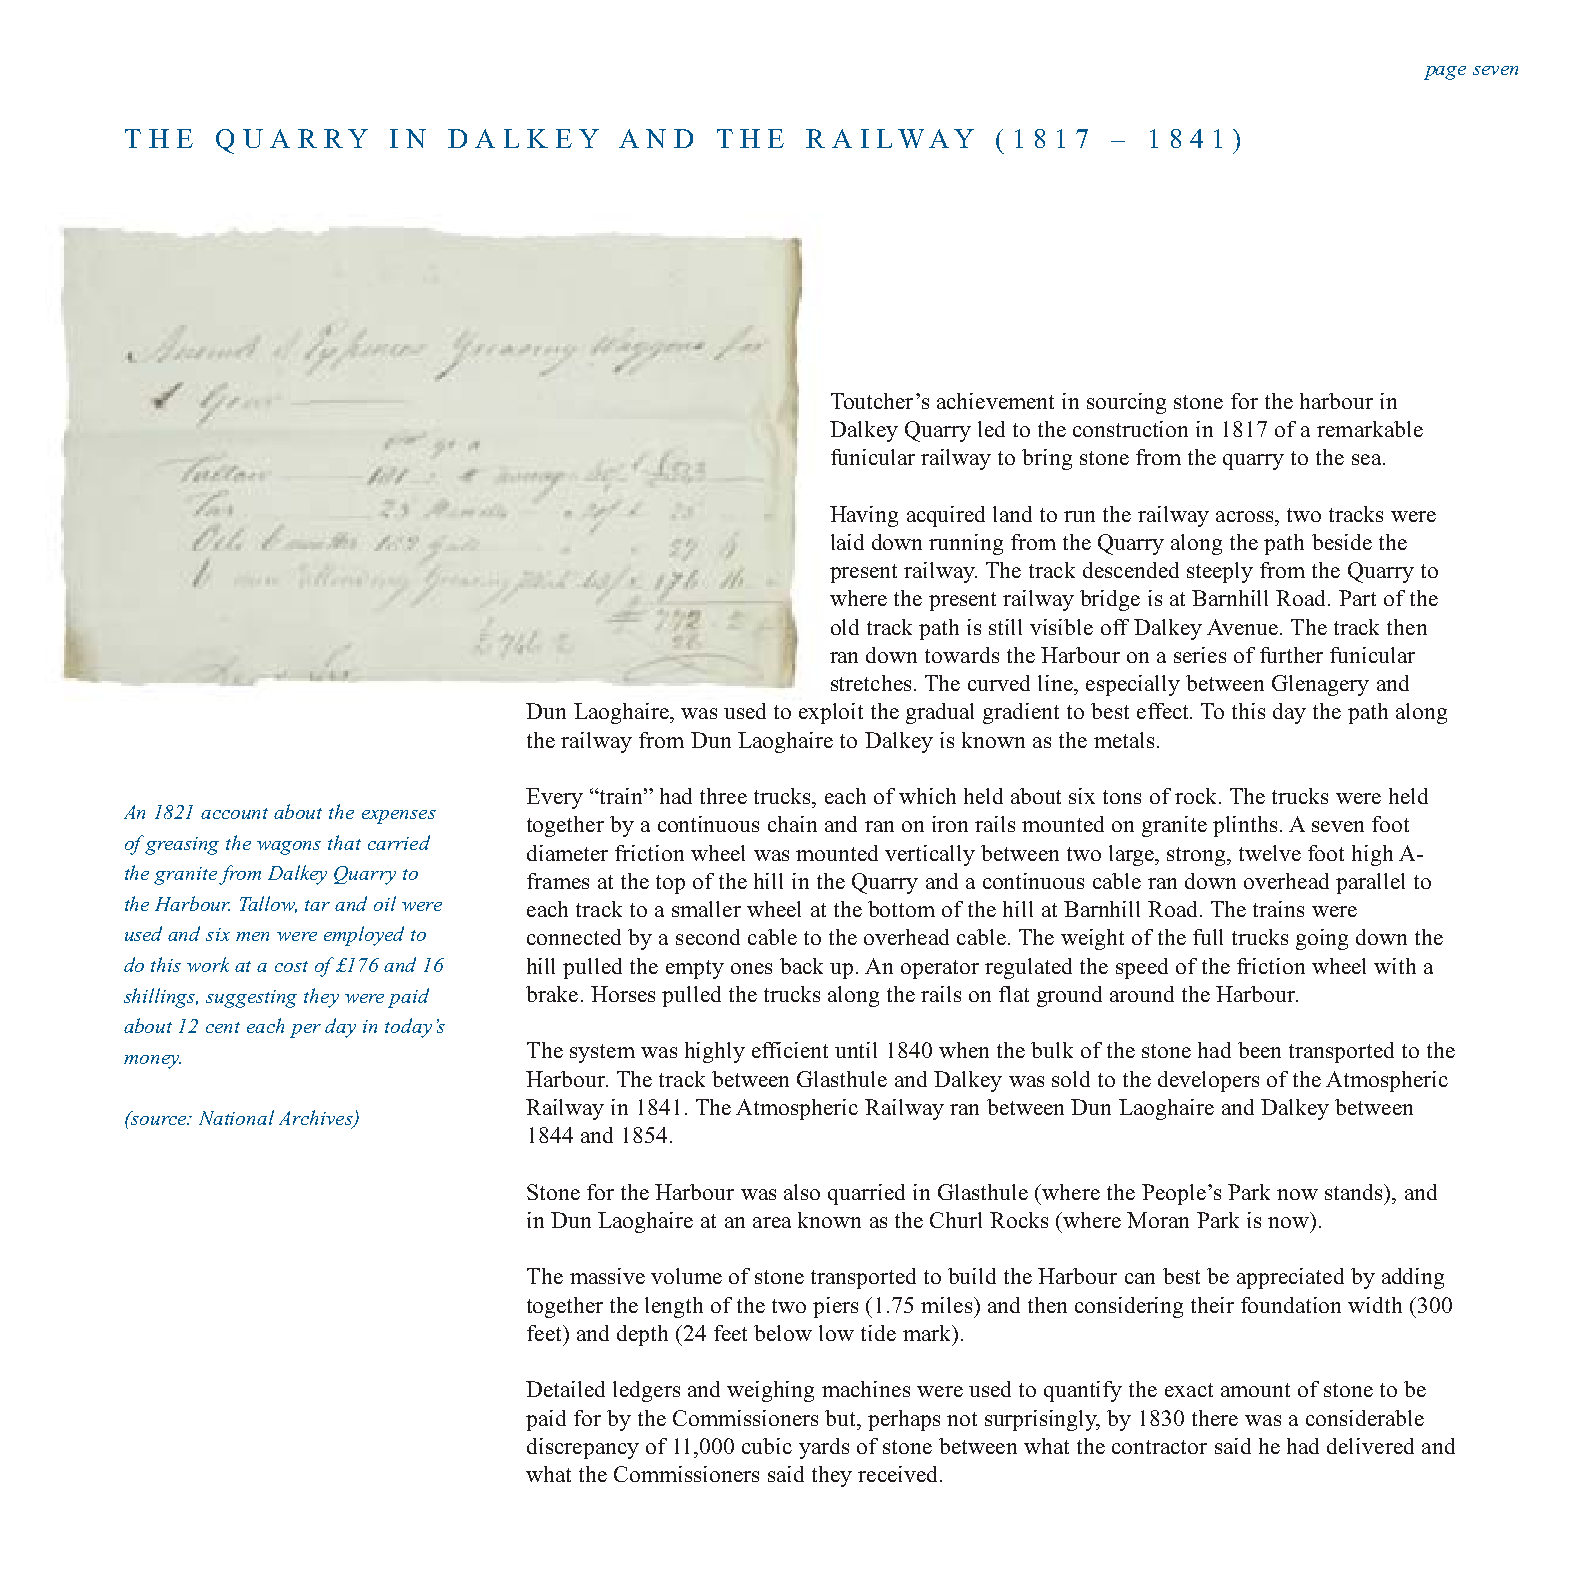 Image resolution: width=1578 pixels, height=1574 pixels. What do you see at coordinates (583, 1448) in the document?
I see `discrepancy` at bounding box center [583, 1448].
